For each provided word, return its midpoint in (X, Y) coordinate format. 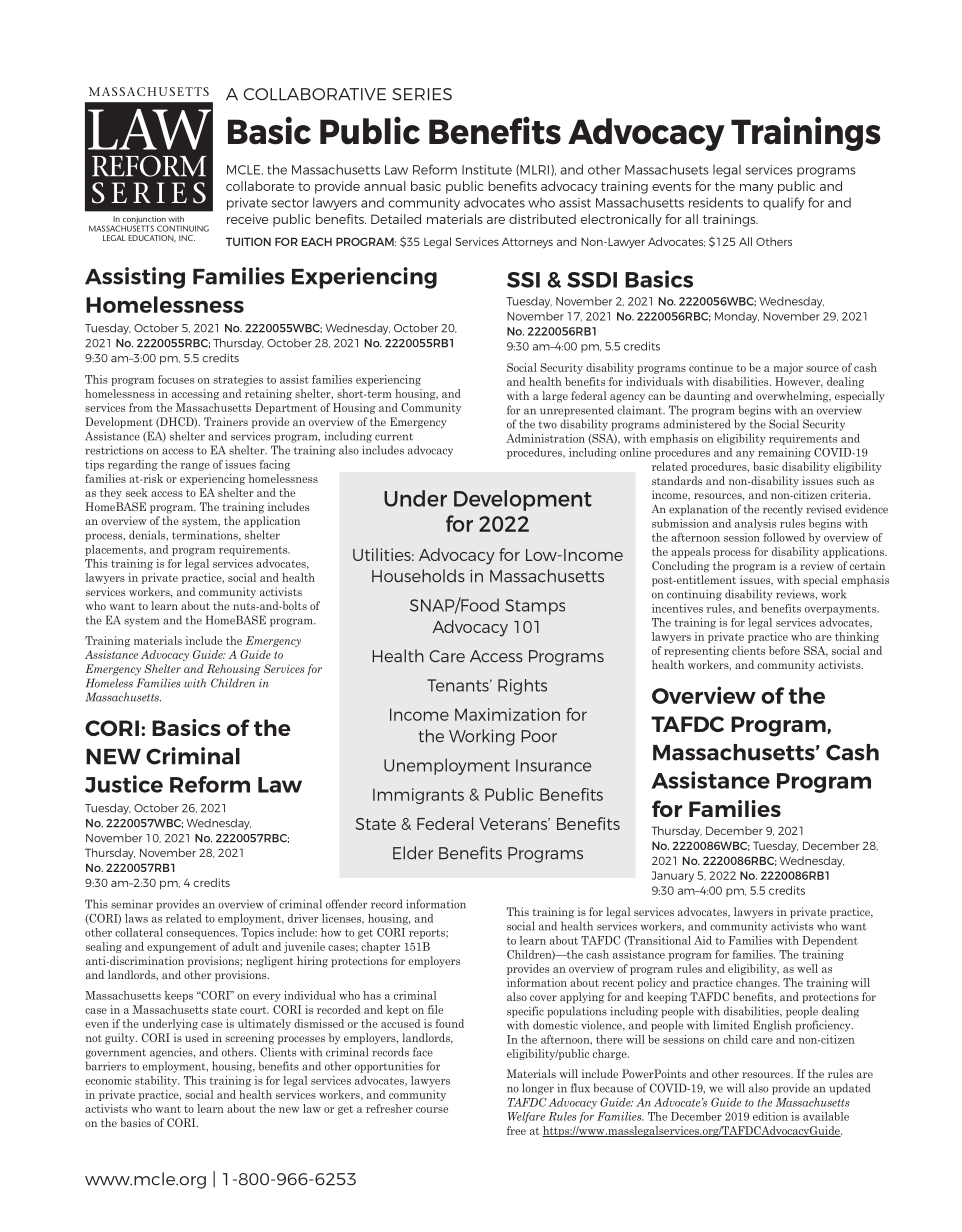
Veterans (514, 824)
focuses (176, 379)
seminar (132, 904)
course (432, 1110)
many (756, 189)
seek (137, 492)
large (555, 397)
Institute (487, 170)
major (788, 368)
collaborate (260, 186)
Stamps (535, 607)
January (672, 876)
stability (157, 1081)
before (784, 650)
